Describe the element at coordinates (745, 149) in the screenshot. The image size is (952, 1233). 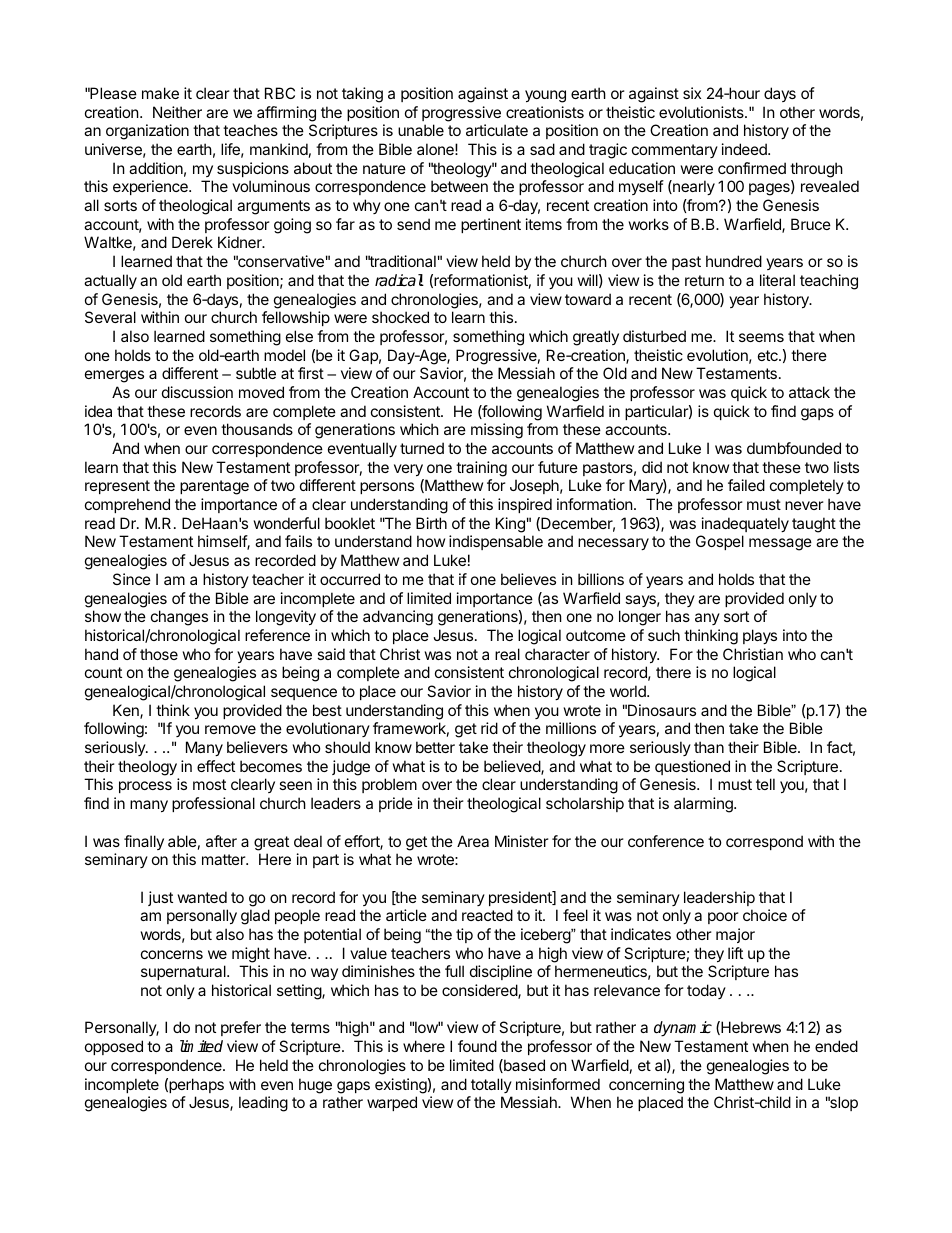
I see `indeed` at that location.
